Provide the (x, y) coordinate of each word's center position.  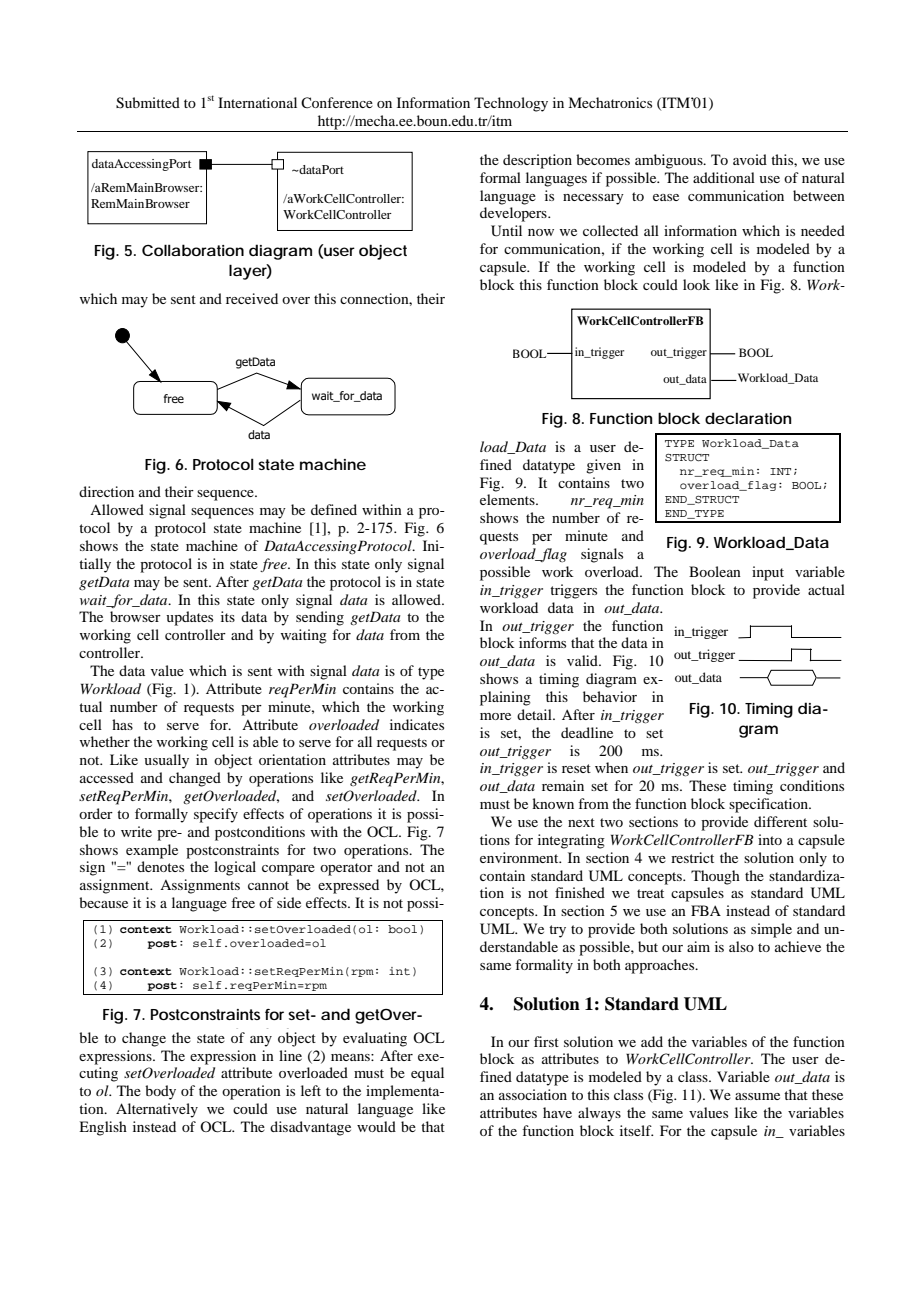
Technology (511, 104)
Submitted (148, 103)
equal (427, 1074)
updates (189, 618)
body (160, 1092)
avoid (750, 159)
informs (542, 642)
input (768, 573)
